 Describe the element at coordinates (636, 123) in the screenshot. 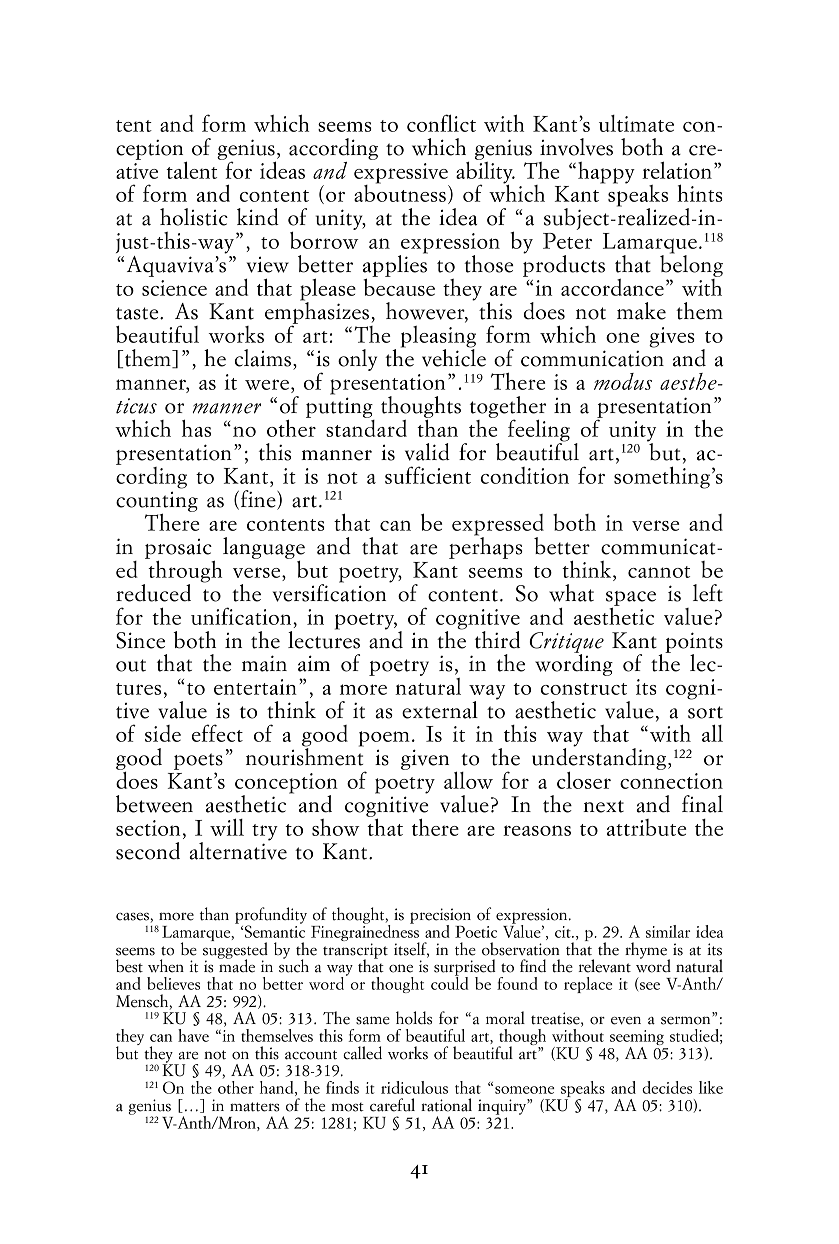

I see `ultimate` at that location.
